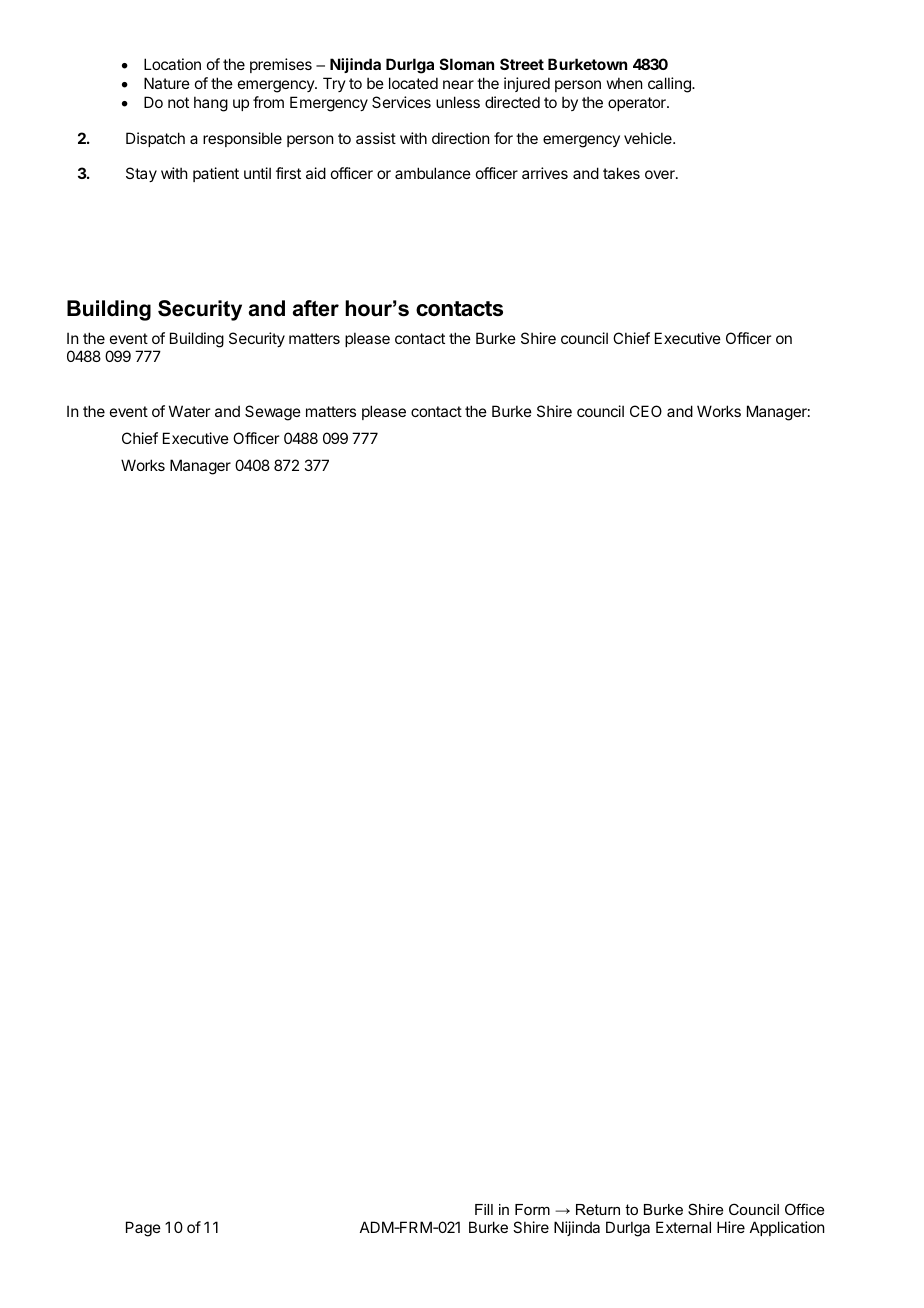  Describe the element at coordinates (532, 1209) in the page. I see `Form` at that location.
